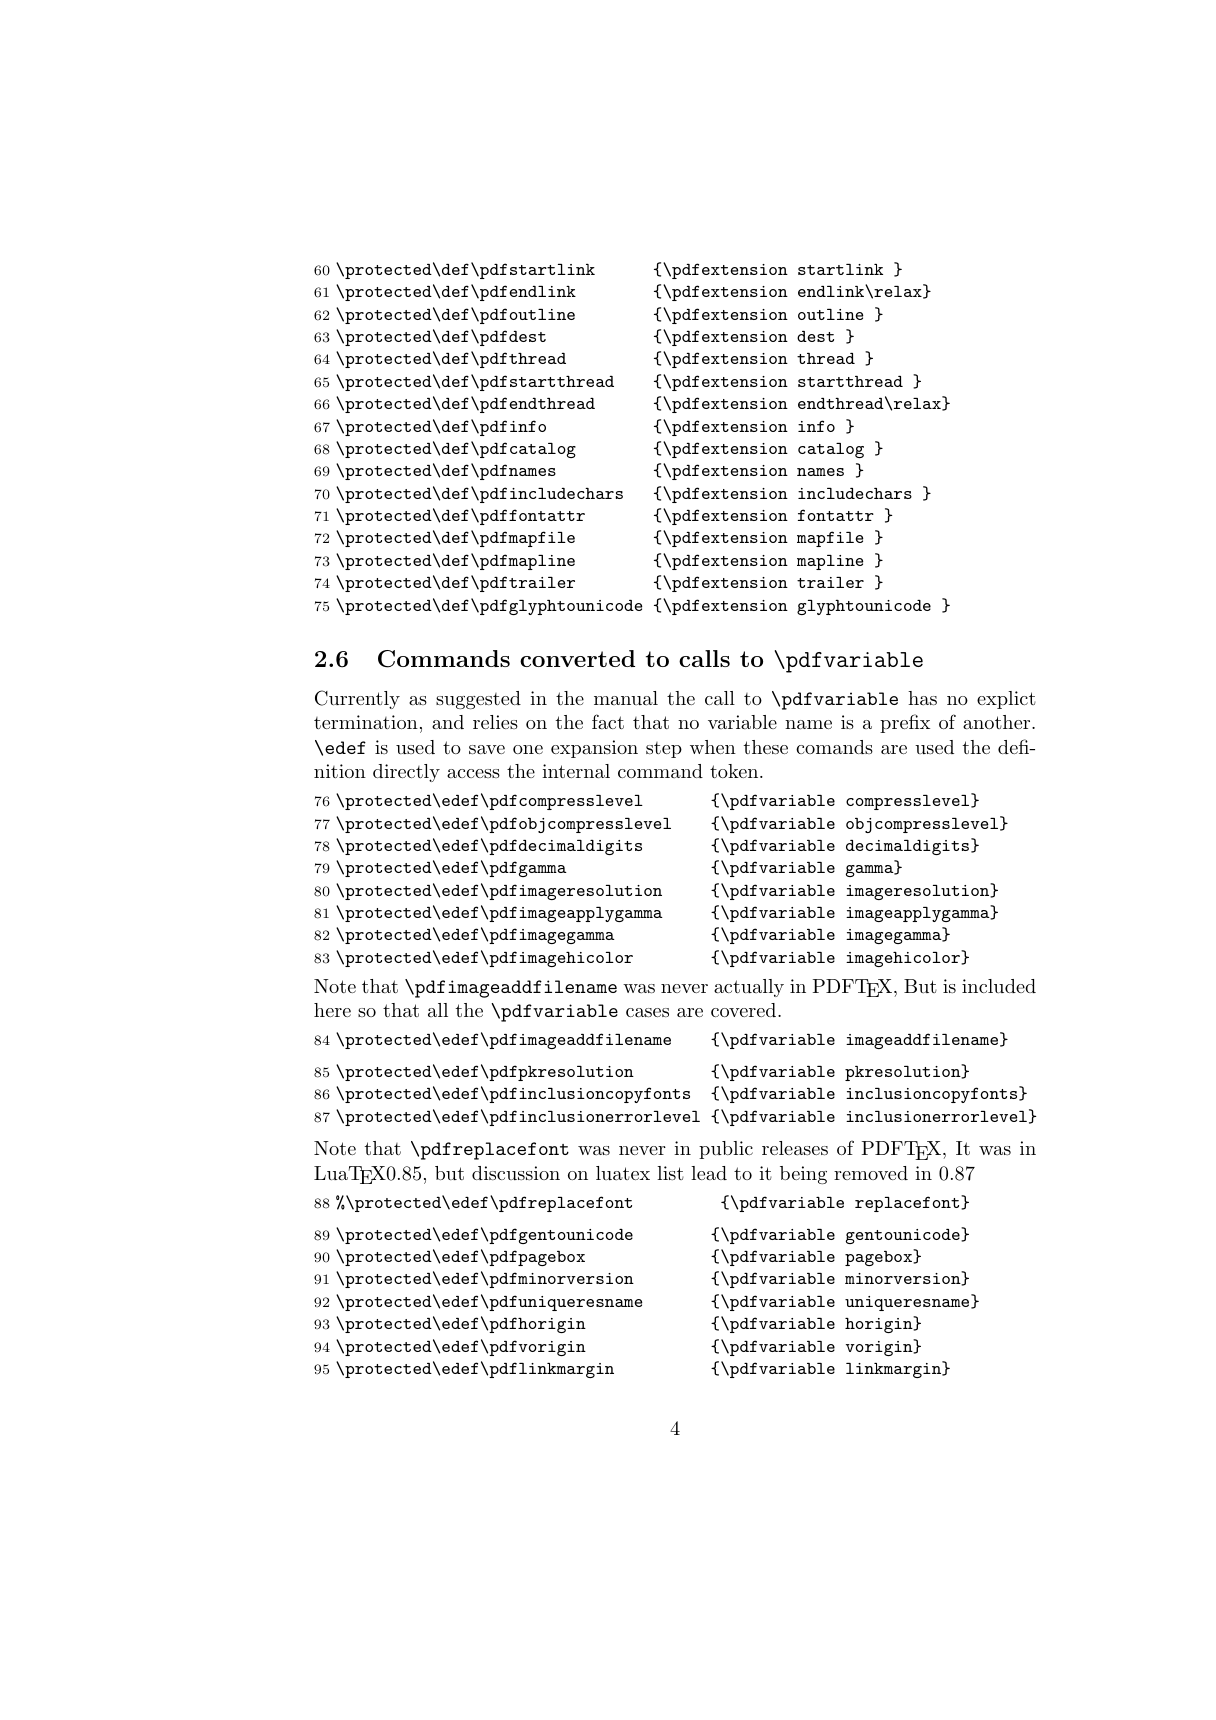  Describe the element at coordinates (626, 698) in the screenshot. I see `manual` at that location.
